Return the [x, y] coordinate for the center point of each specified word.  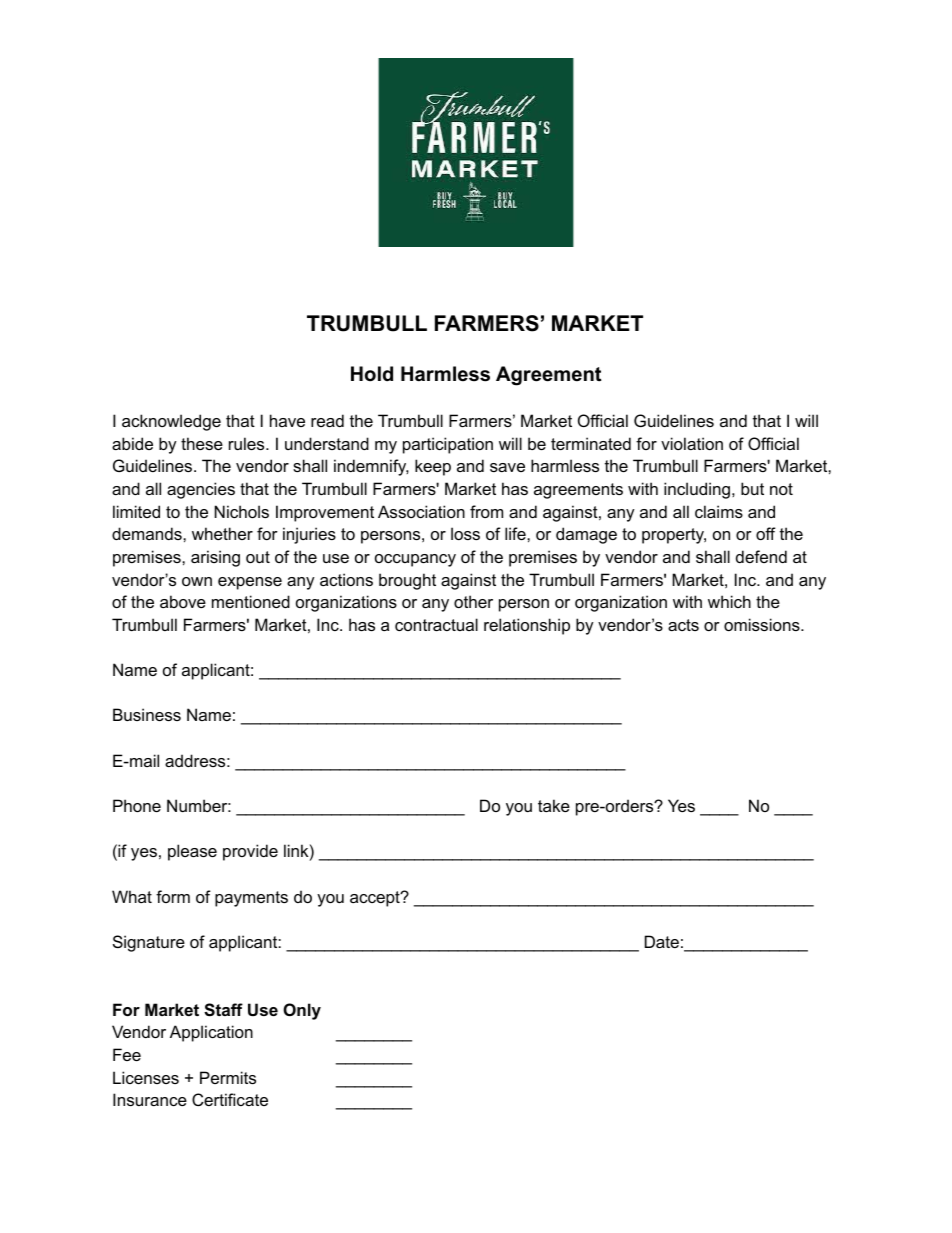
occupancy [415, 560]
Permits [228, 1077]
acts [683, 625]
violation [692, 443]
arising [215, 558]
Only [302, 1011]
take [554, 805]
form [173, 896]
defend [761, 556]
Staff [223, 1010]
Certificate [230, 1099]
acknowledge [171, 422]
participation [448, 445]
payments [251, 899]
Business [147, 714]
